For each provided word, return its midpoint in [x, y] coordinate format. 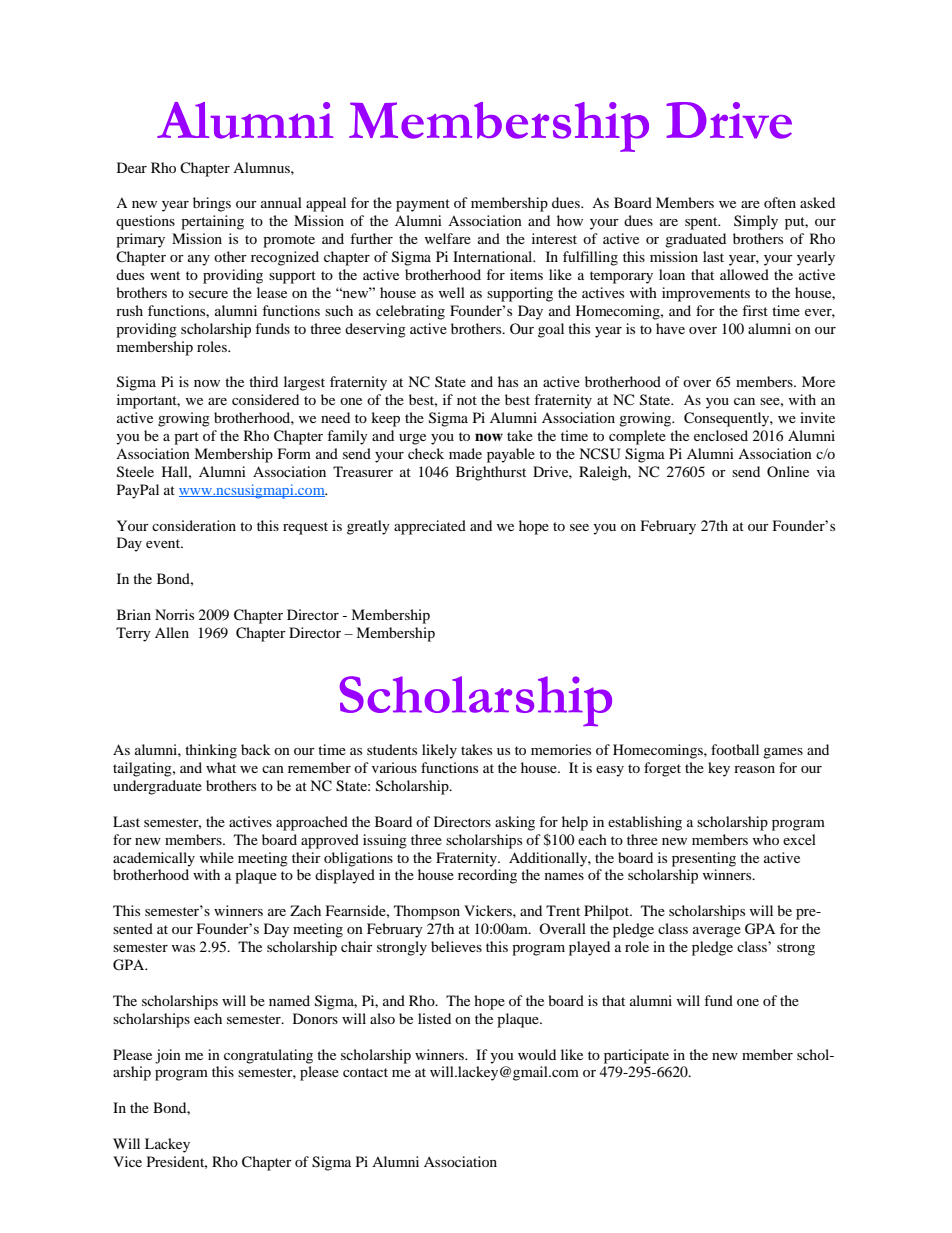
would [537, 1054]
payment [423, 205]
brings [212, 204]
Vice [127, 1161]
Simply [756, 222]
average [717, 932]
